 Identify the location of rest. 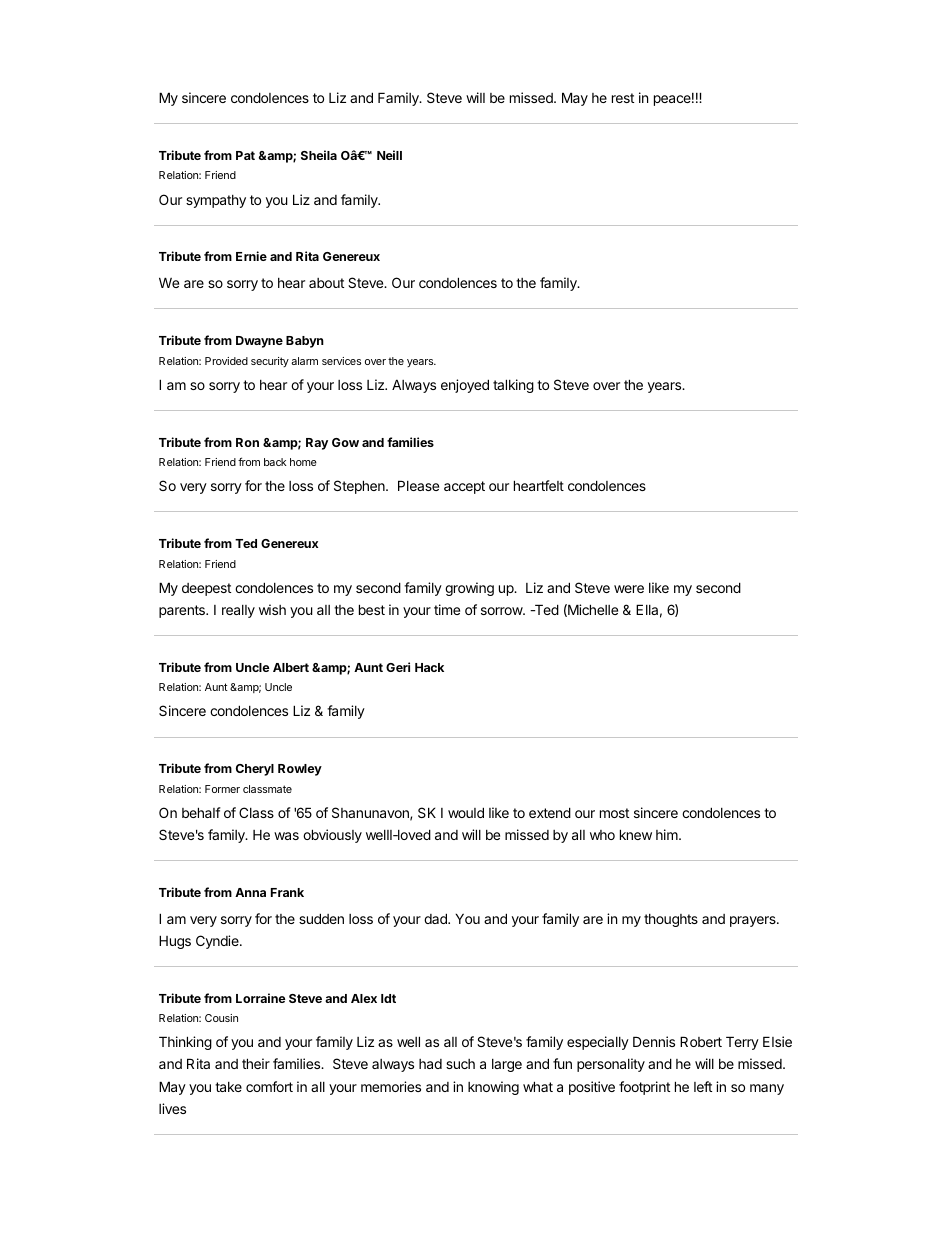
(623, 98).
